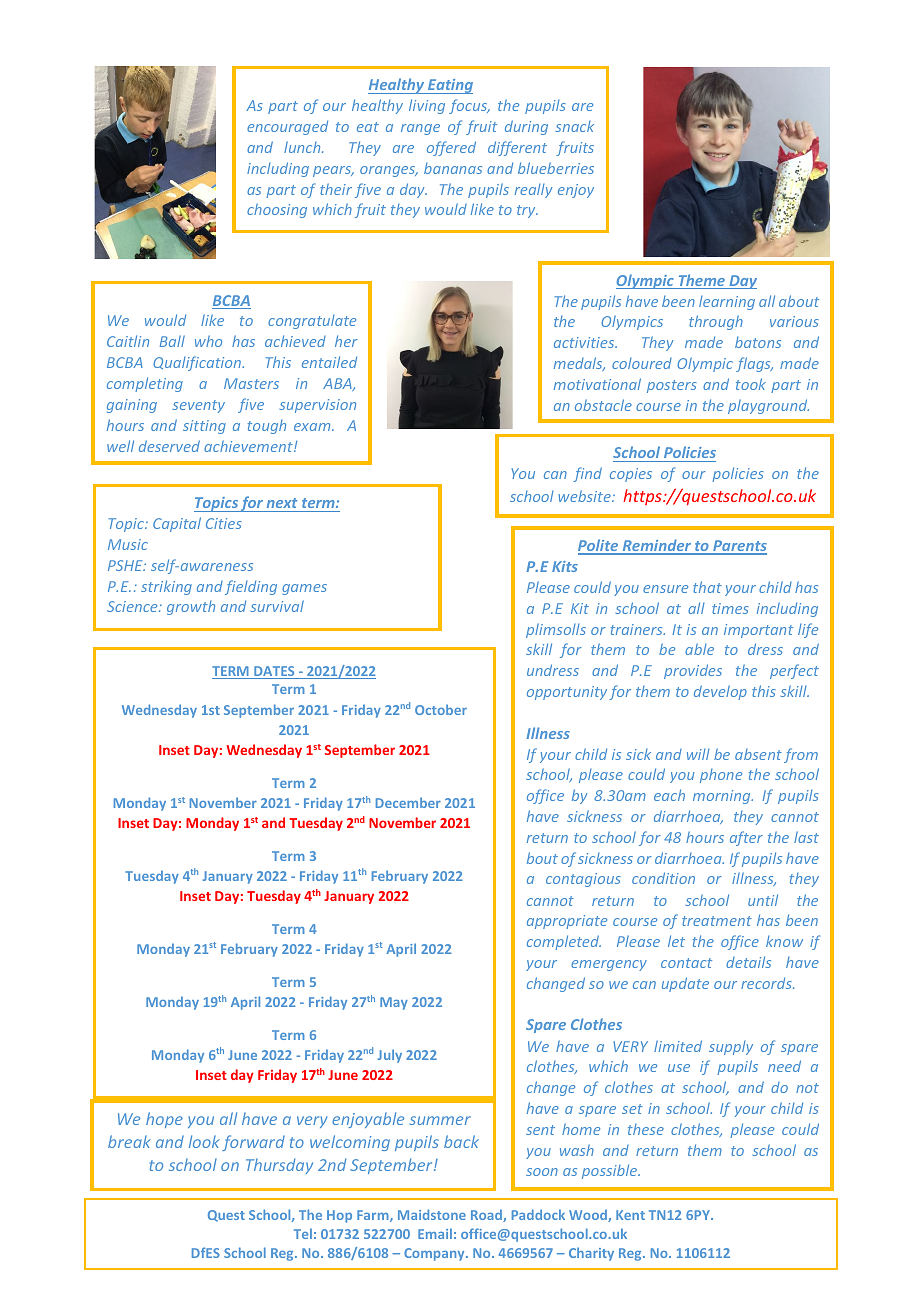 The width and height of the page is (924, 1307). I want to click on December, so click(408, 802).
